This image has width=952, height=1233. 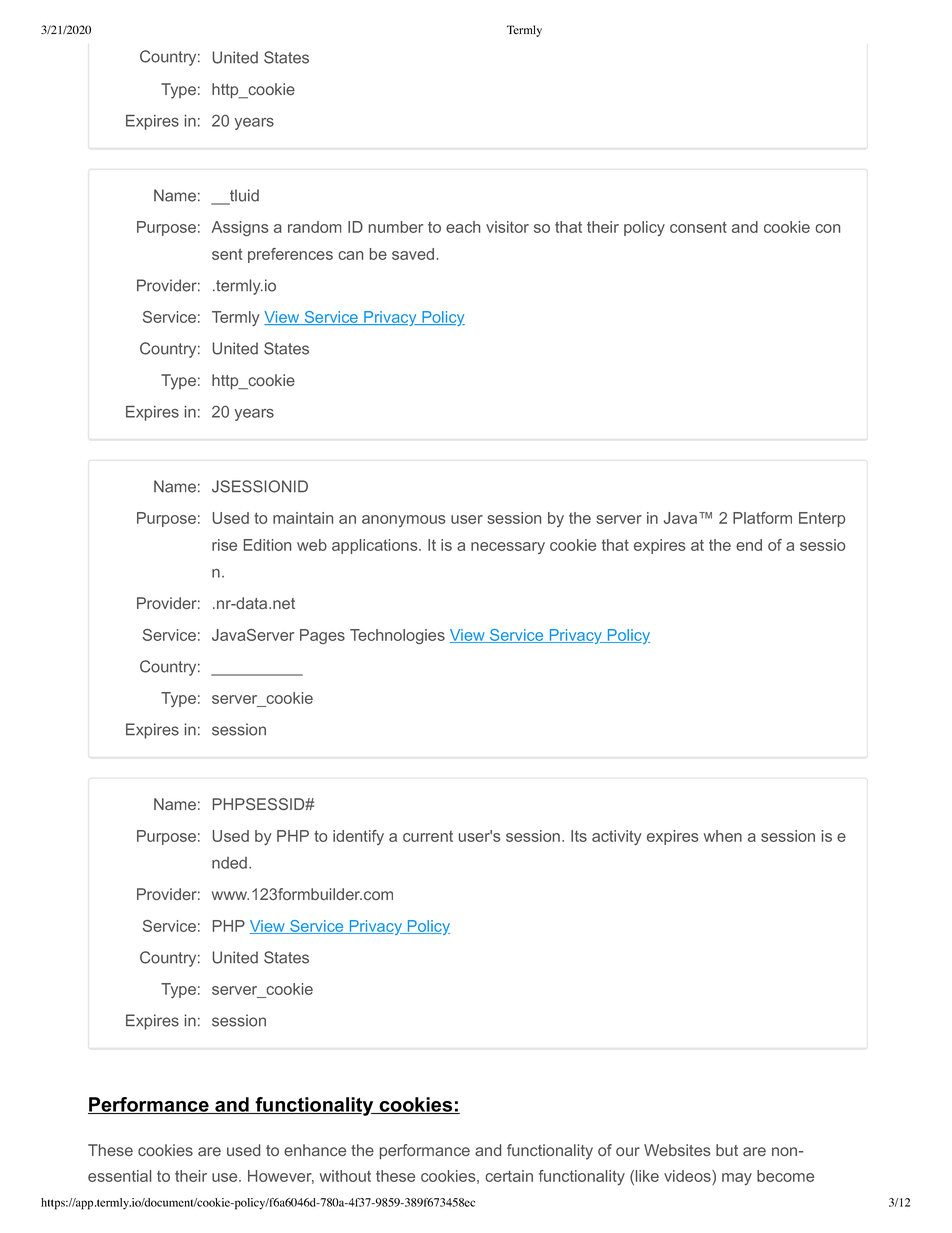 What do you see at coordinates (290, 255) in the image?
I see `preferences` at bounding box center [290, 255].
